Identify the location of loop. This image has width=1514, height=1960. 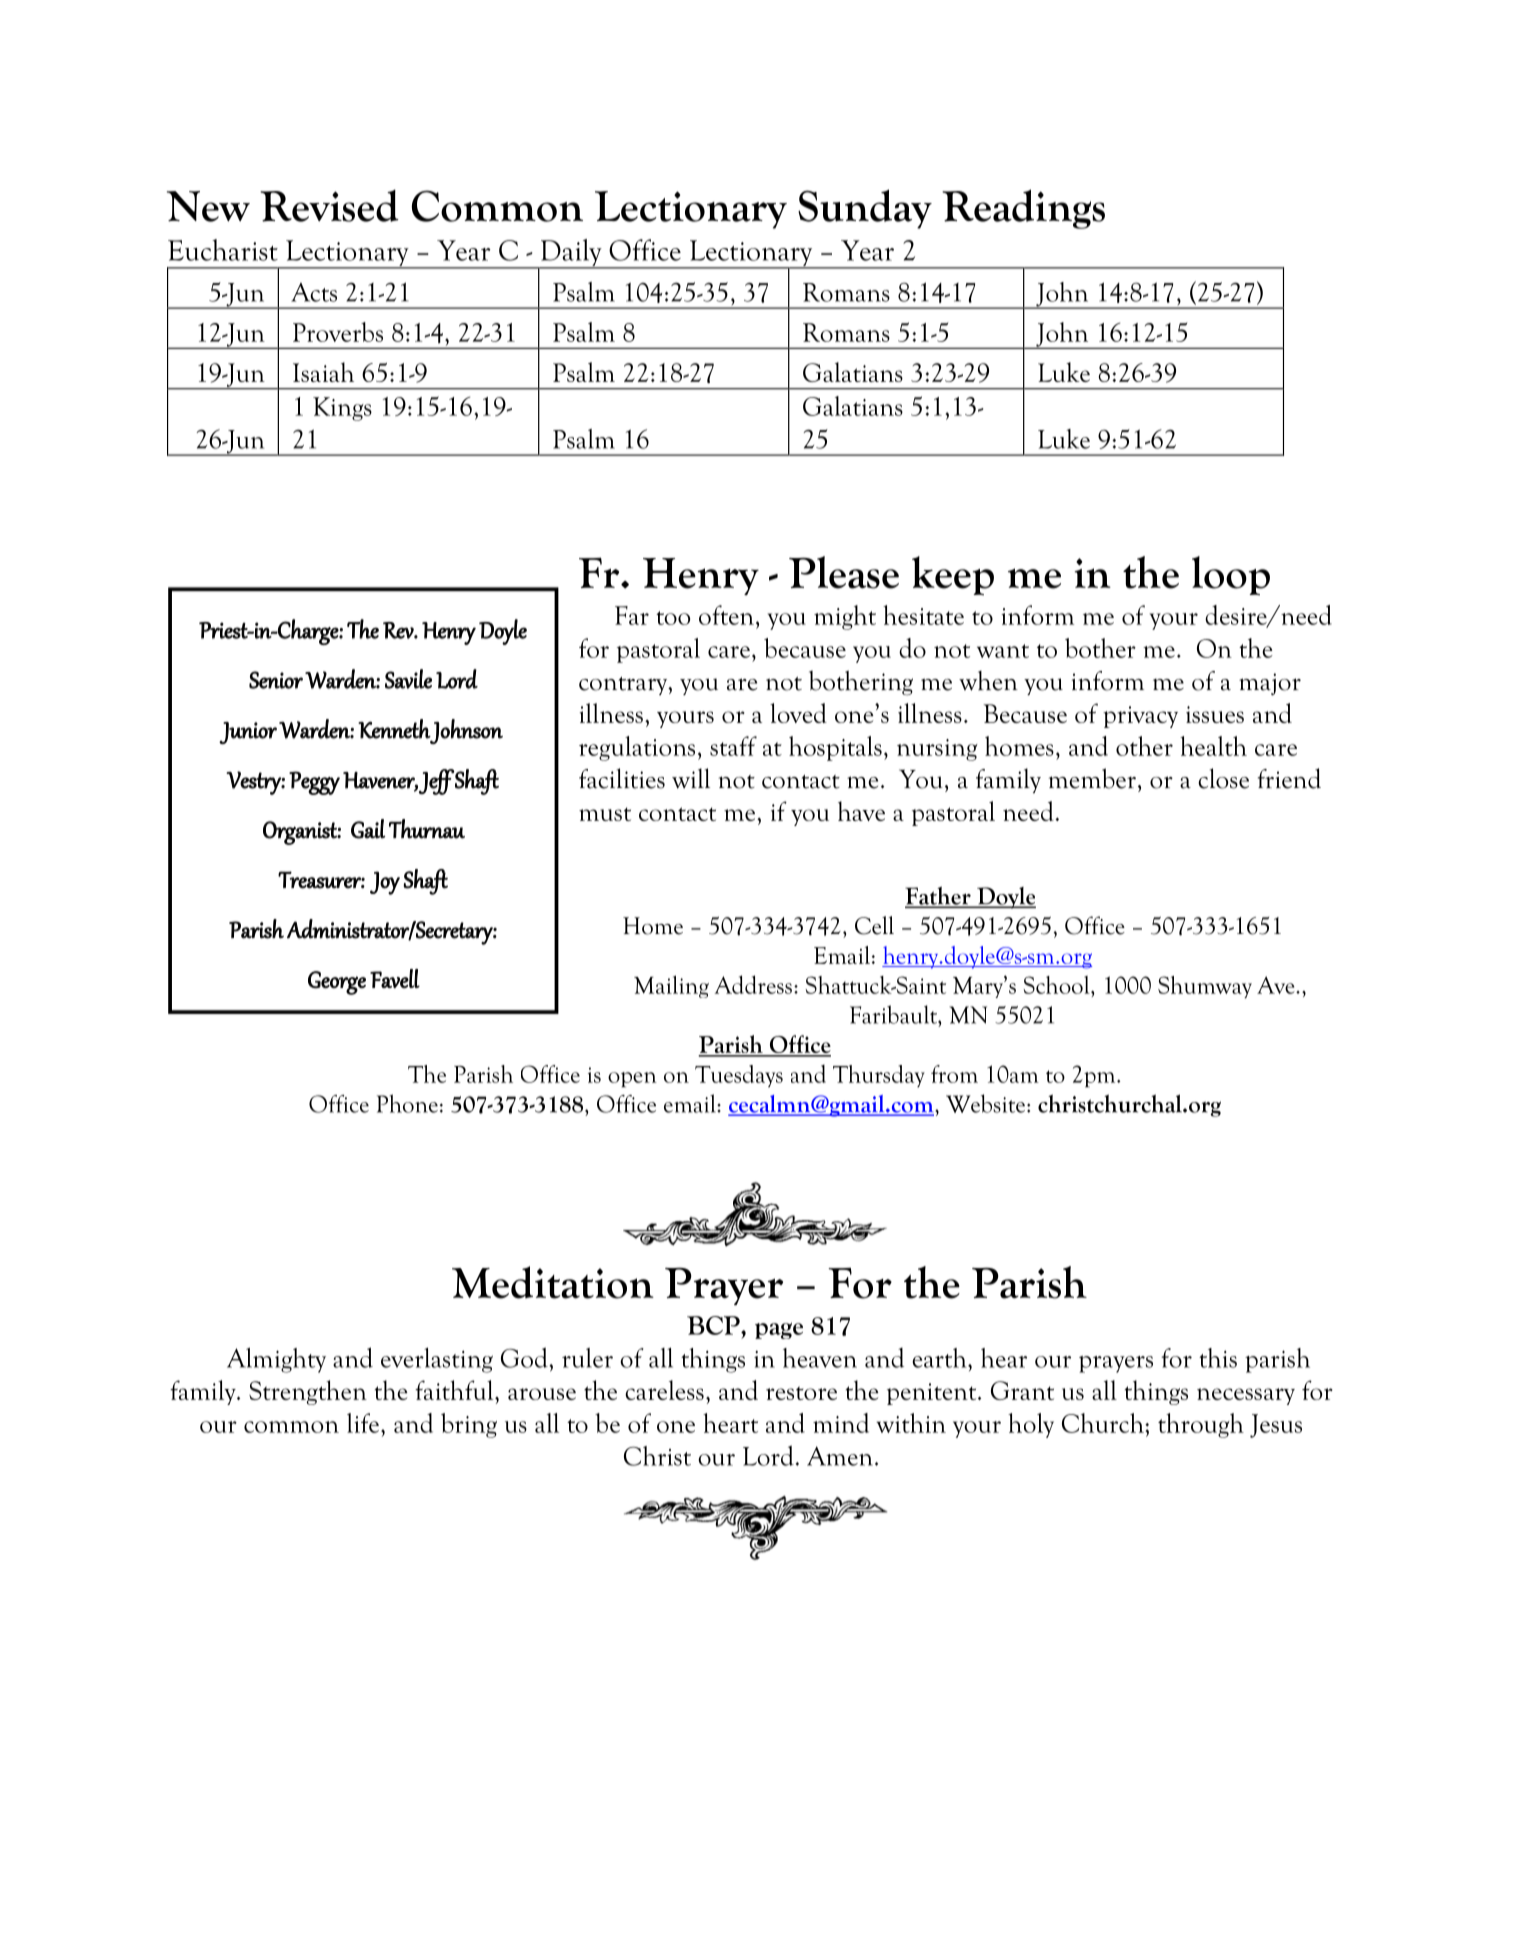
(1231, 575).
